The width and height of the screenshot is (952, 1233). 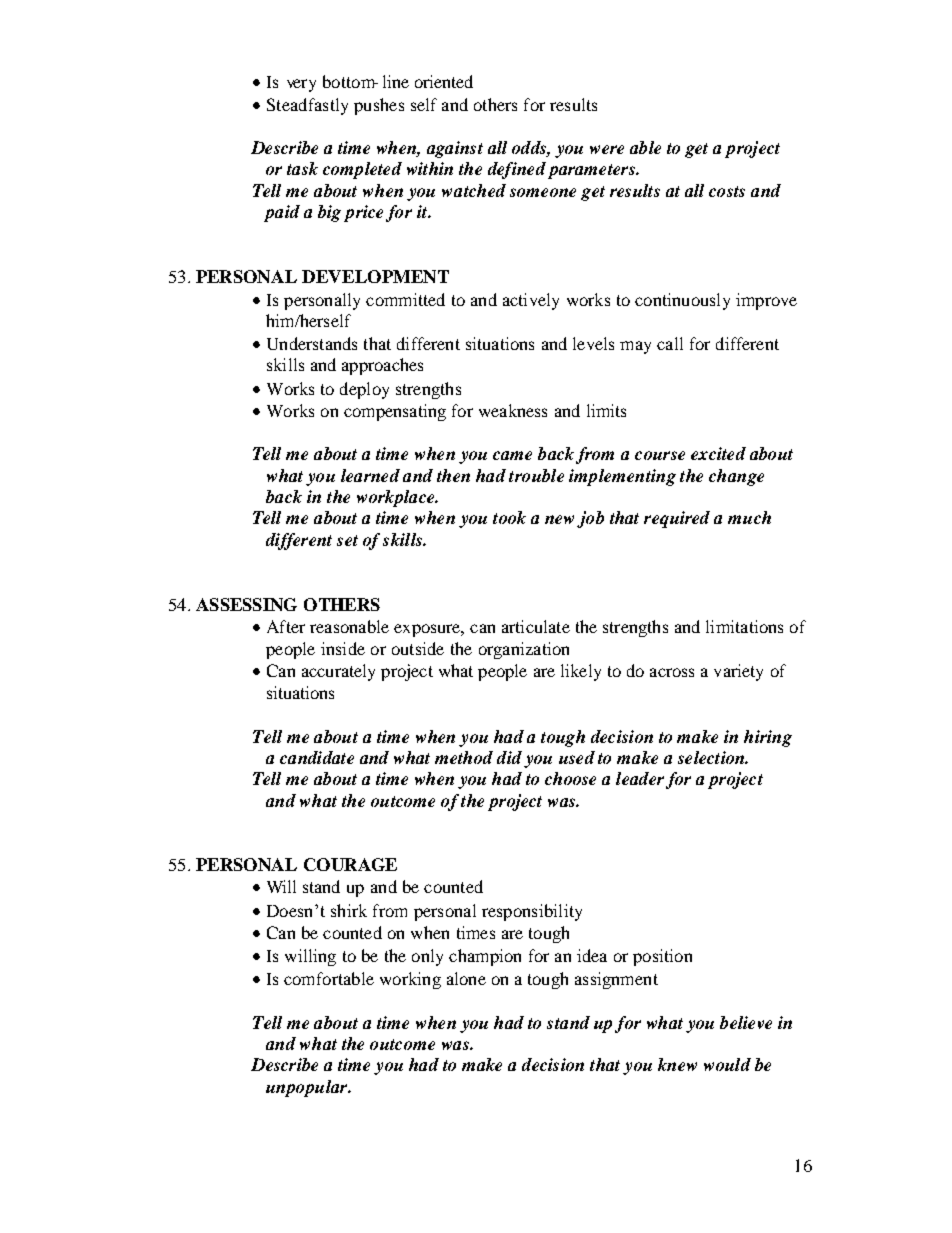 I want to click on costs, so click(x=727, y=191).
